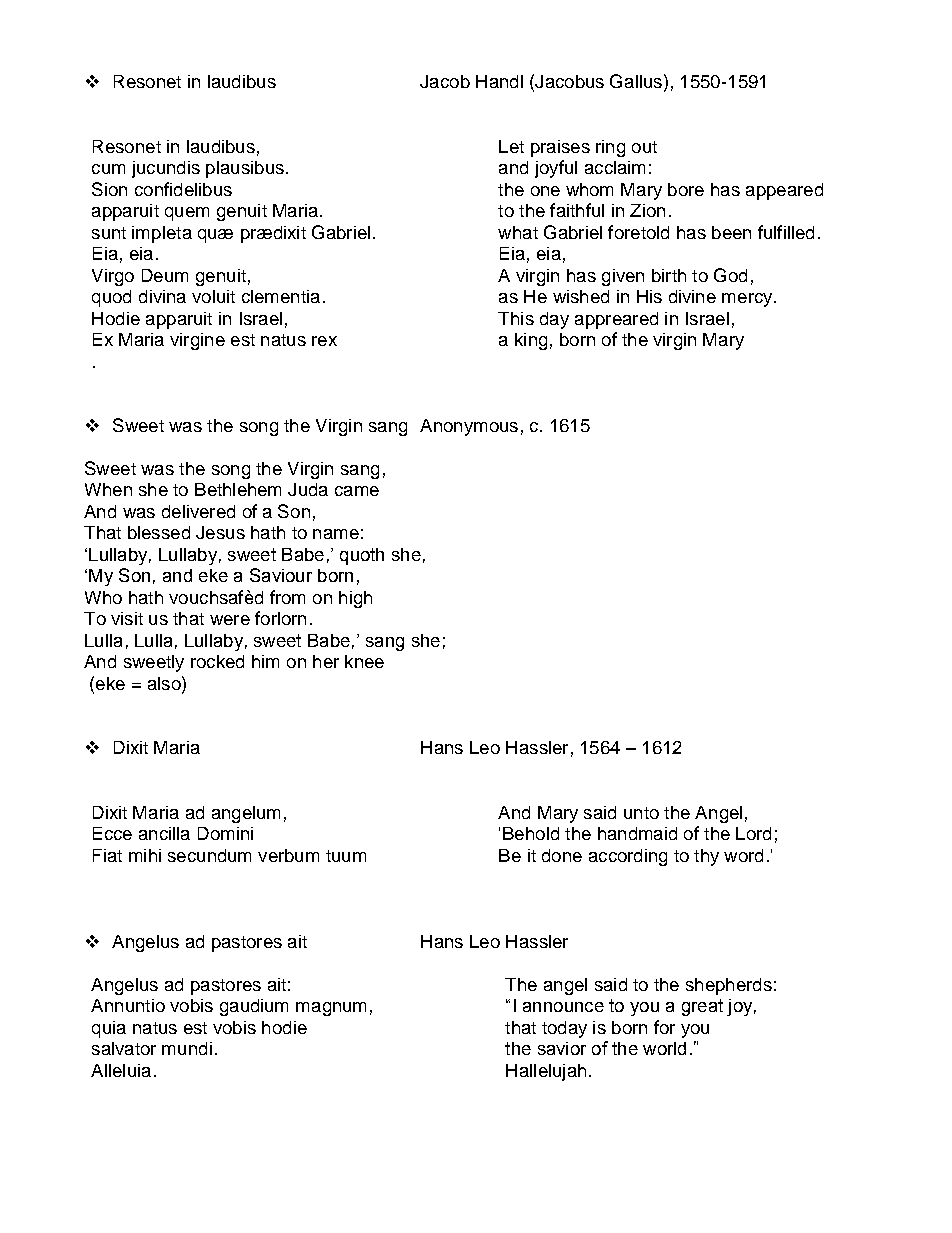 The height and width of the screenshot is (1233, 952). Describe the element at coordinates (556, 169) in the screenshot. I see `joyful` at that location.
